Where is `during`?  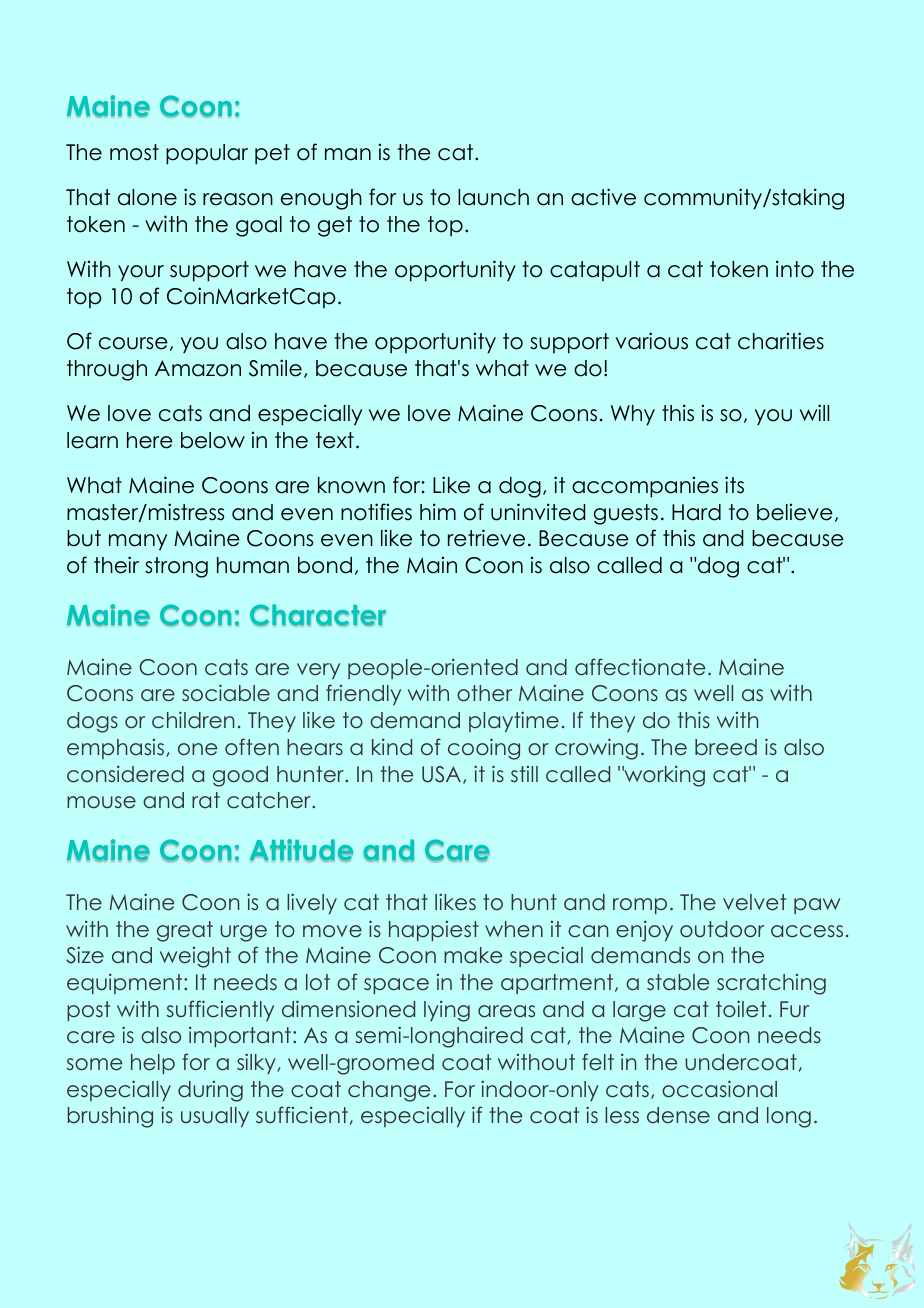
during is located at coordinates (210, 1091).
